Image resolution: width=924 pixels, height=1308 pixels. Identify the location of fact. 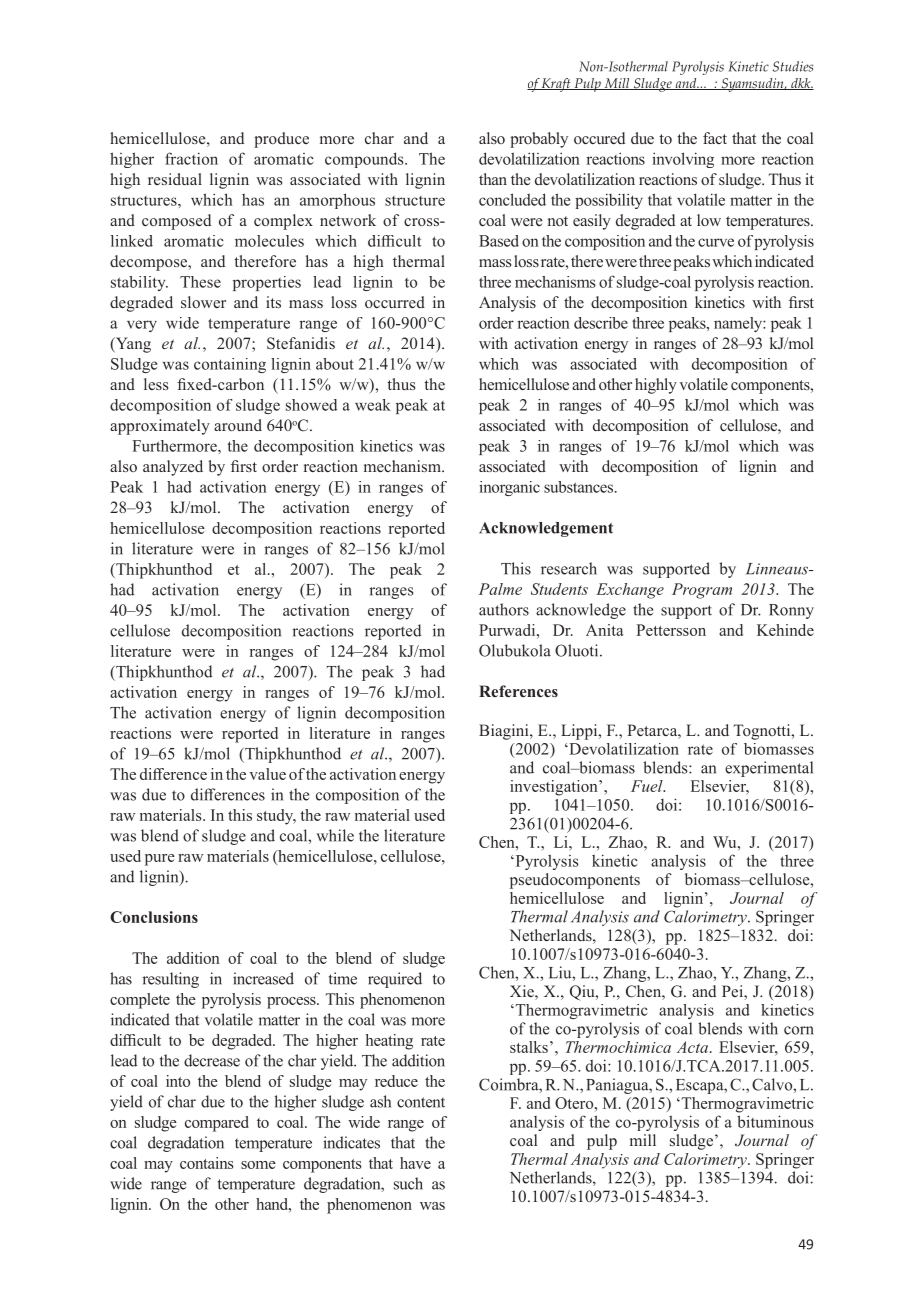
(715, 138).
